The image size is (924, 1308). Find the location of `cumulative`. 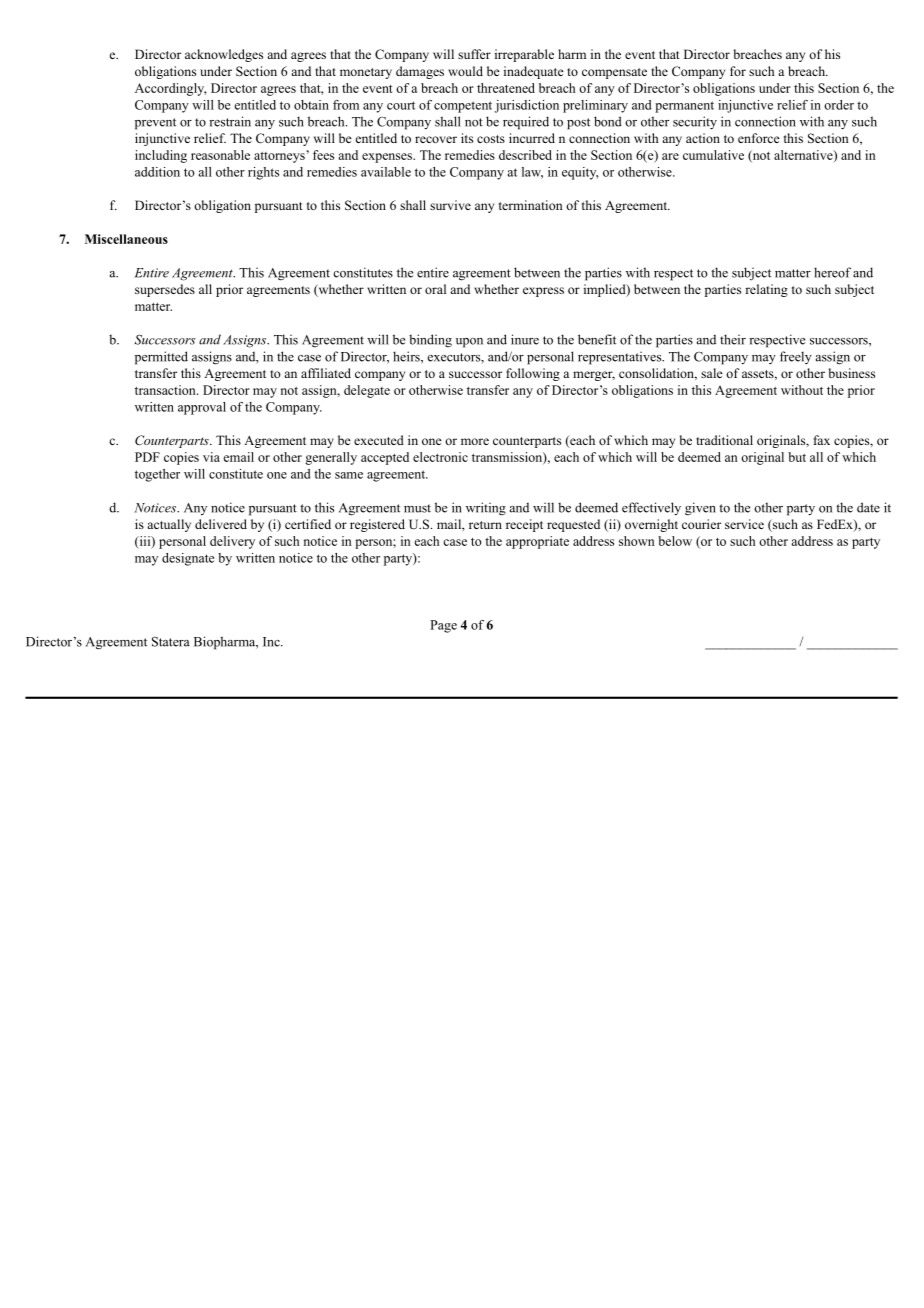

cumulative is located at coordinates (713, 155).
